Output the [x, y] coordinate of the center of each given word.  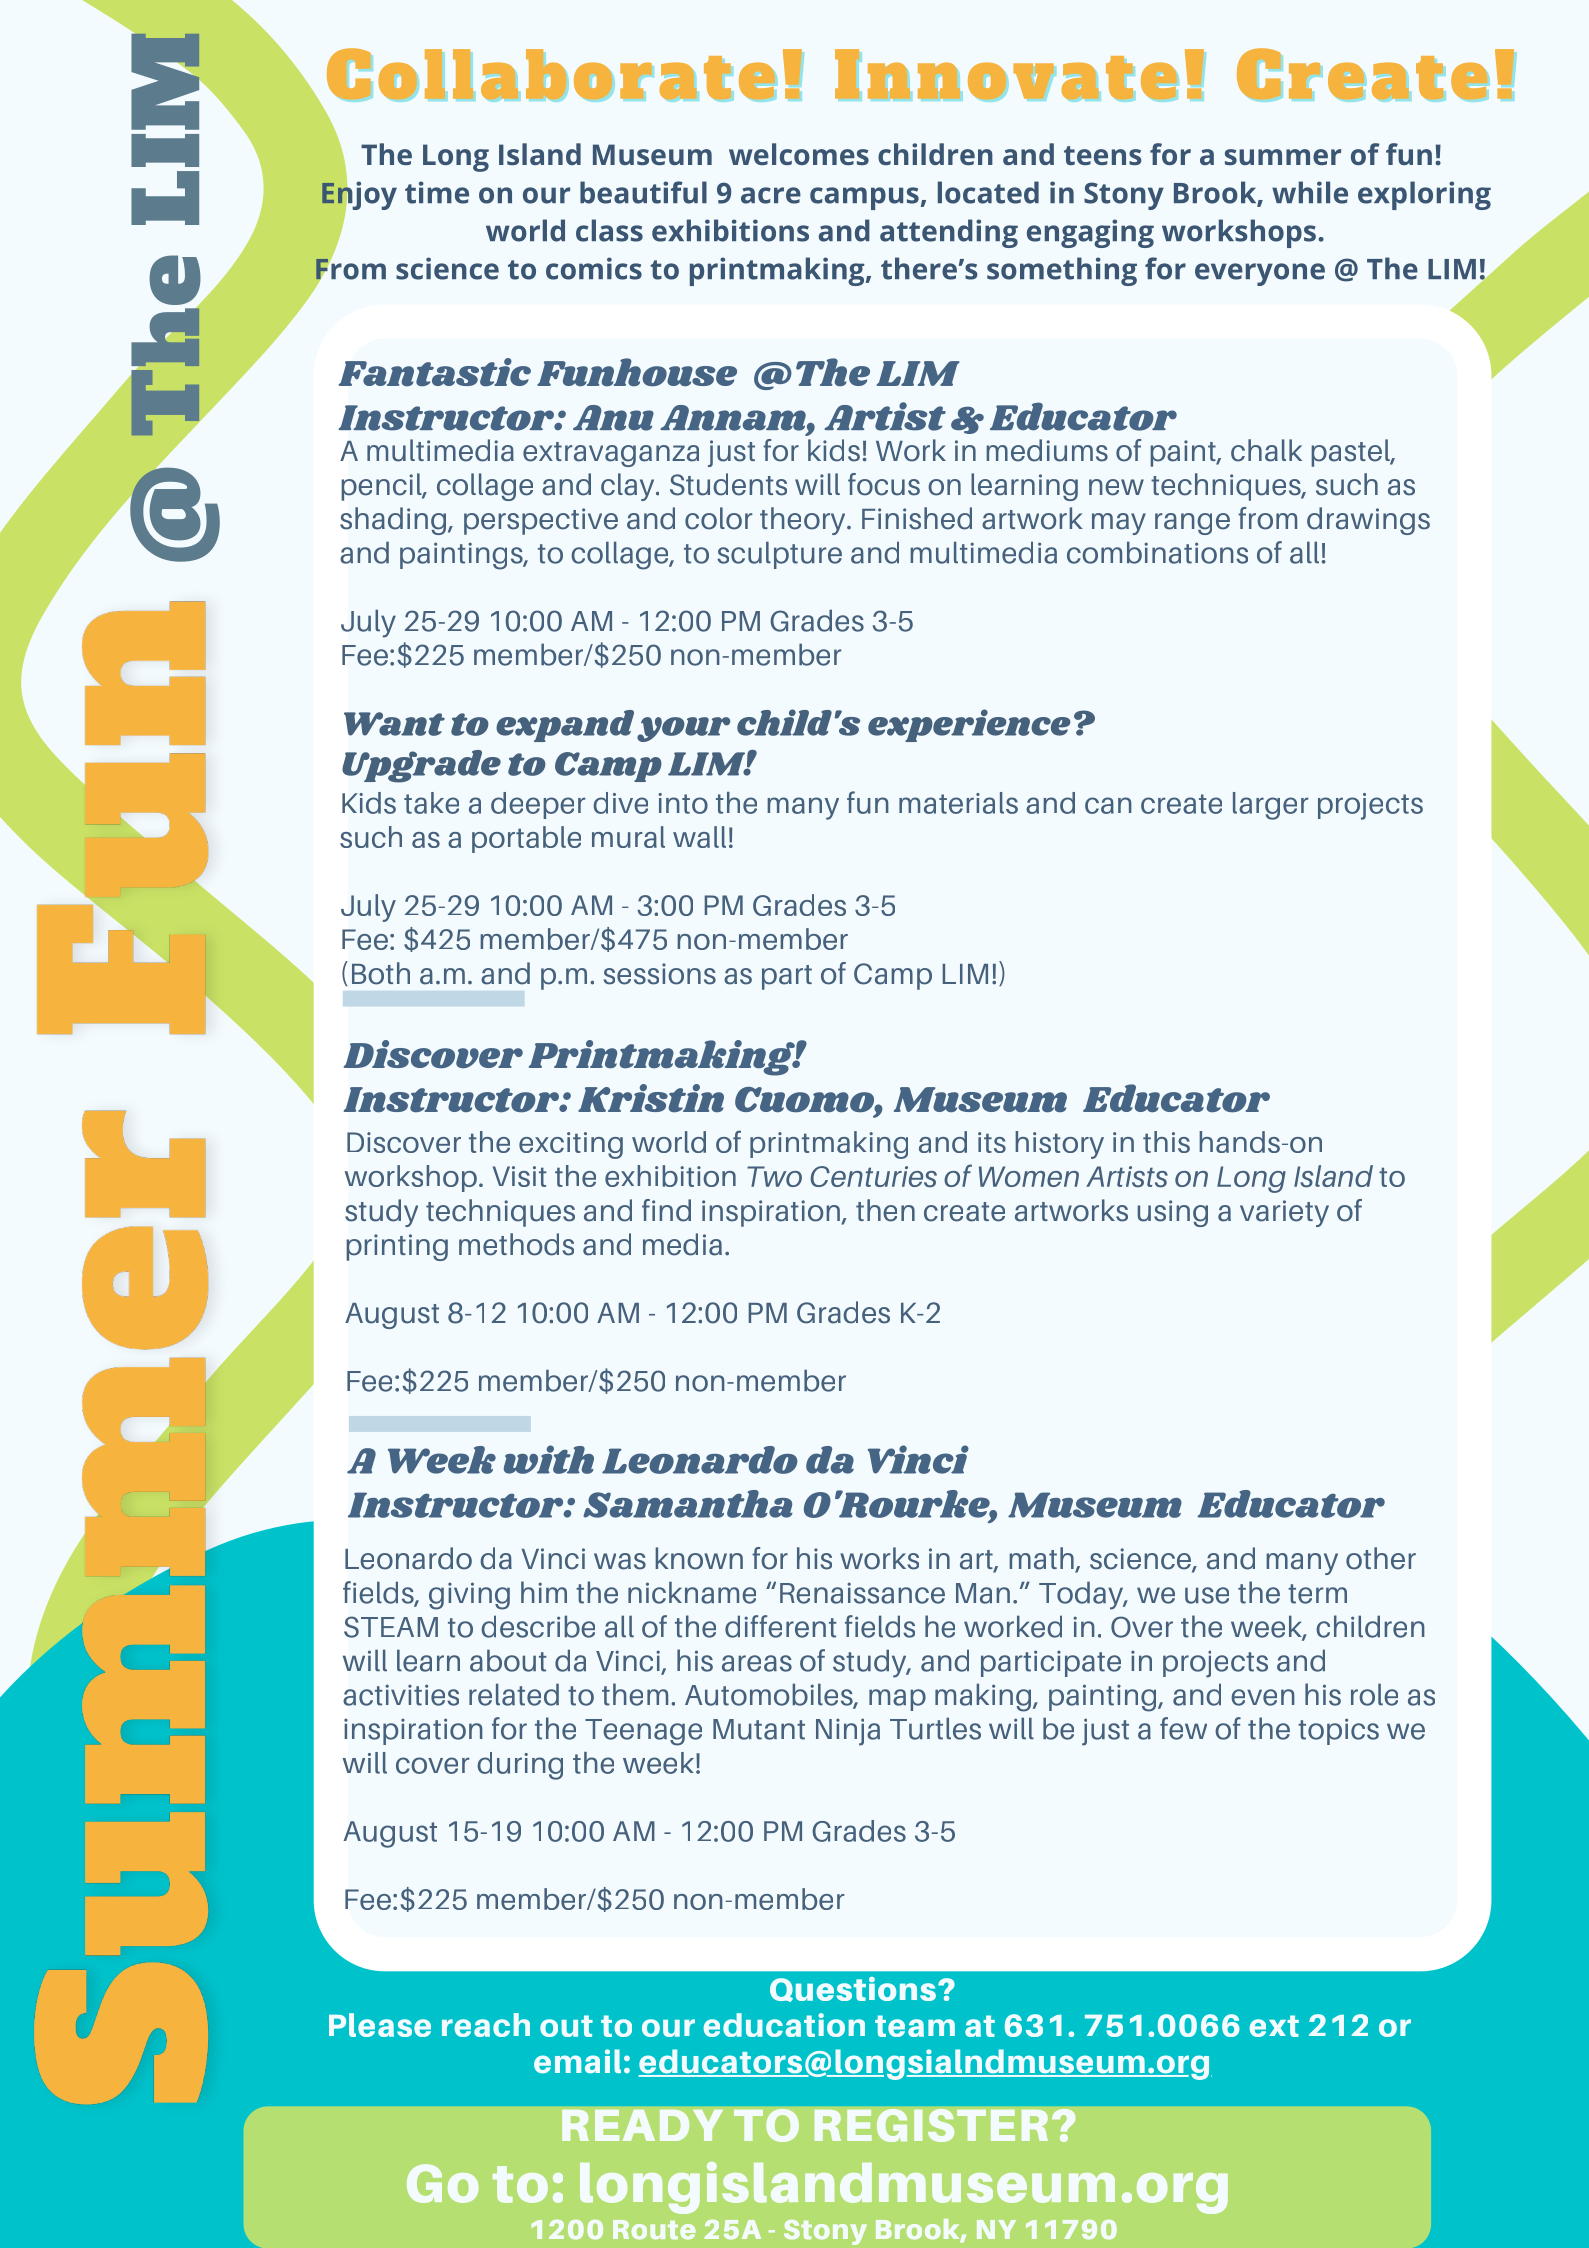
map [897, 1700]
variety [1284, 1213]
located [988, 192]
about [508, 1660]
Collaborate [551, 74]
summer [1283, 157]
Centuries [874, 1177]
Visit [520, 1176]
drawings [1368, 521]
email [577, 2061]
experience [969, 725]
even [1263, 1697]
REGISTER [931, 2125]
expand [565, 726]
